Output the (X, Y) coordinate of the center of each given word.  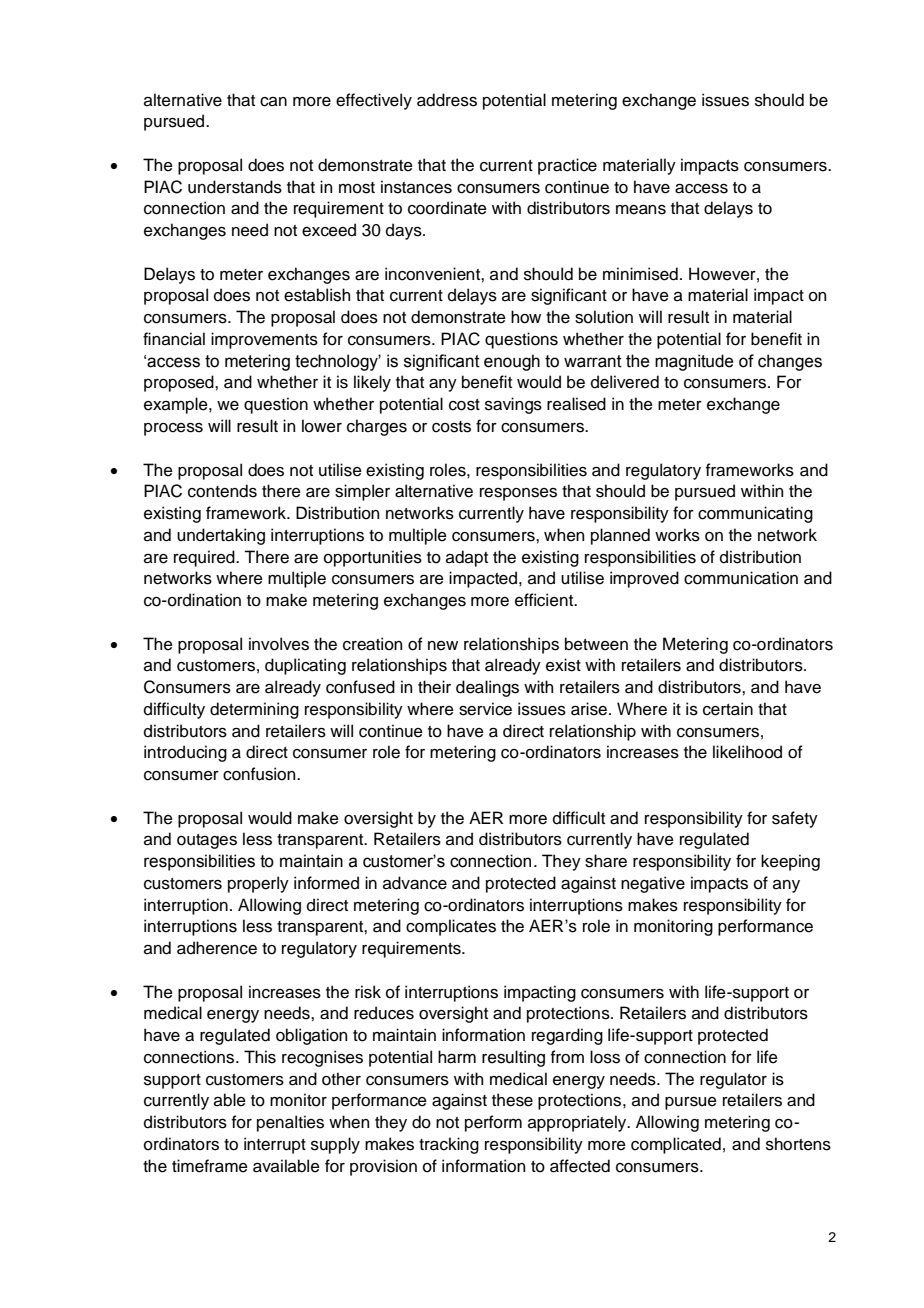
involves (279, 644)
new (443, 646)
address (447, 100)
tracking (449, 1145)
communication (741, 578)
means (641, 210)
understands (235, 187)
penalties (290, 1123)
